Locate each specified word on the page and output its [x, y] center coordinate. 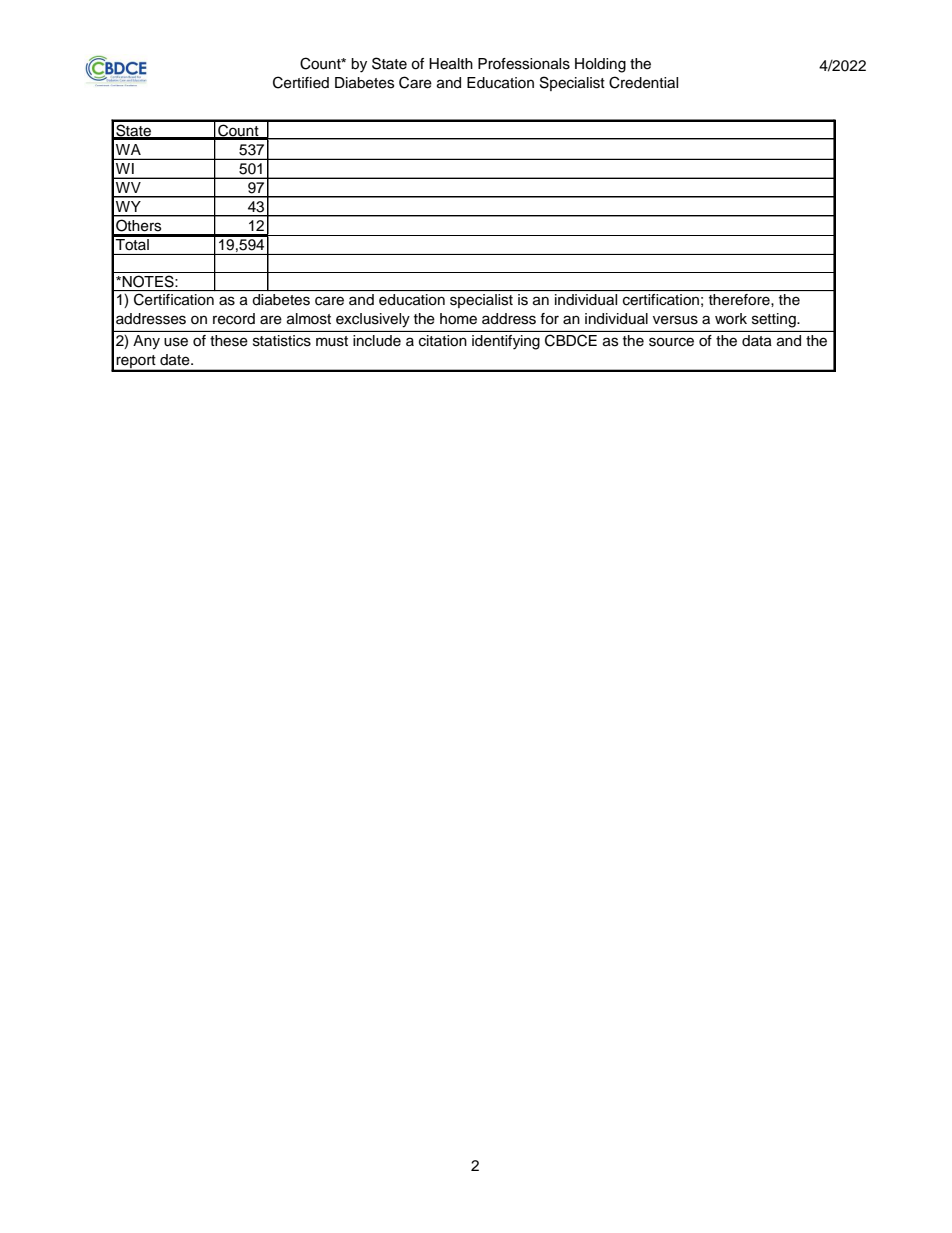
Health [451, 64]
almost [309, 319]
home [458, 319]
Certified [301, 82]
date [176, 360]
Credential [643, 82]
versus [675, 320]
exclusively [373, 320]
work [731, 319]
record [234, 319]
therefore [740, 299]
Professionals [524, 64]
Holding [600, 65]
